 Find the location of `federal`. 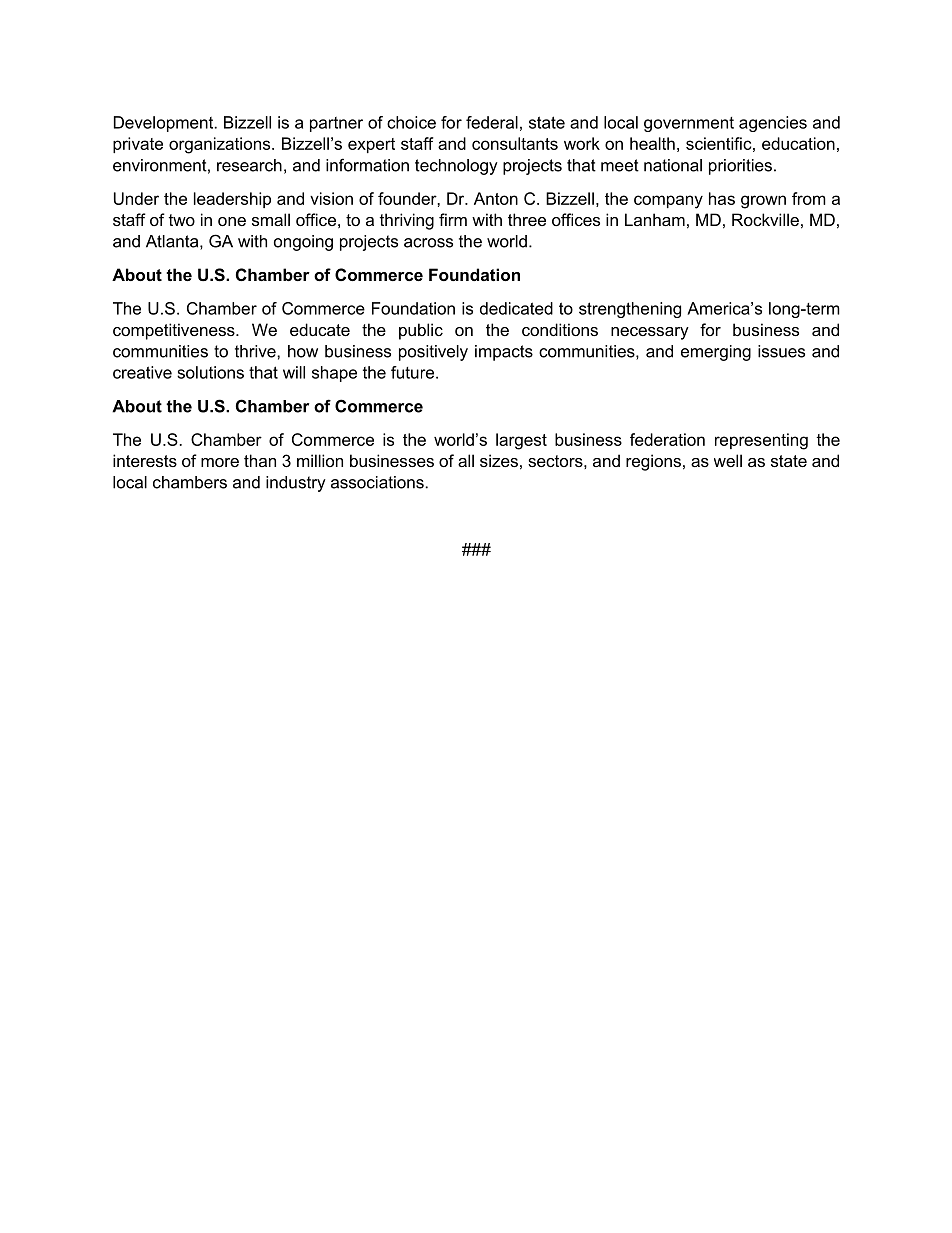

federal is located at coordinates (492, 122).
